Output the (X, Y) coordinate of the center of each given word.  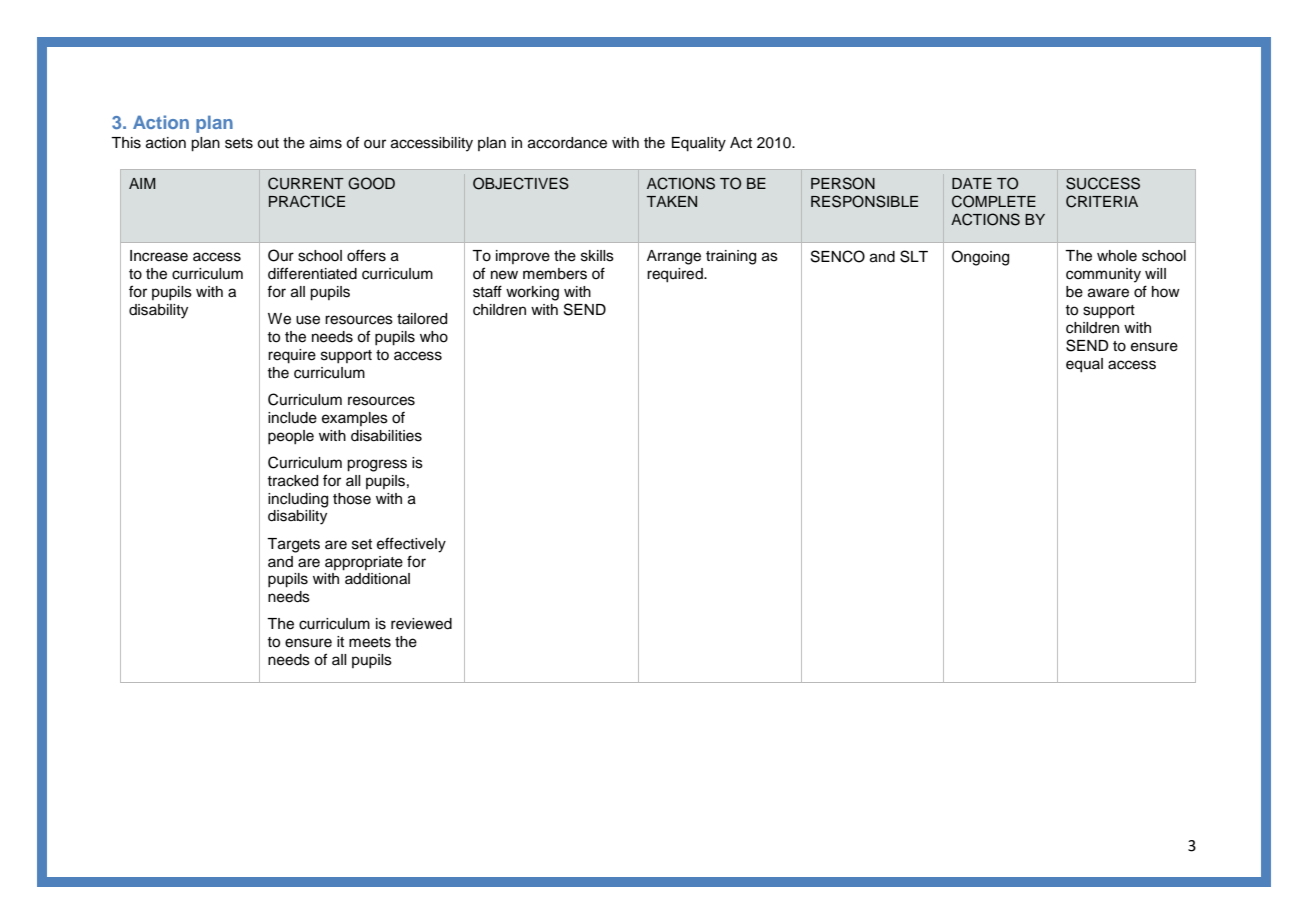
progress (377, 465)
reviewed (421, 624)
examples (355, 419)
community (1103, 275)
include (292, 418)
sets (239, 143)
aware (1108, 293)
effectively (411, 545)
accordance (567, 143)
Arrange (674, 257)
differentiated (312, 273)
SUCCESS (1103, 183)
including (298, 500)
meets (370, 642)
